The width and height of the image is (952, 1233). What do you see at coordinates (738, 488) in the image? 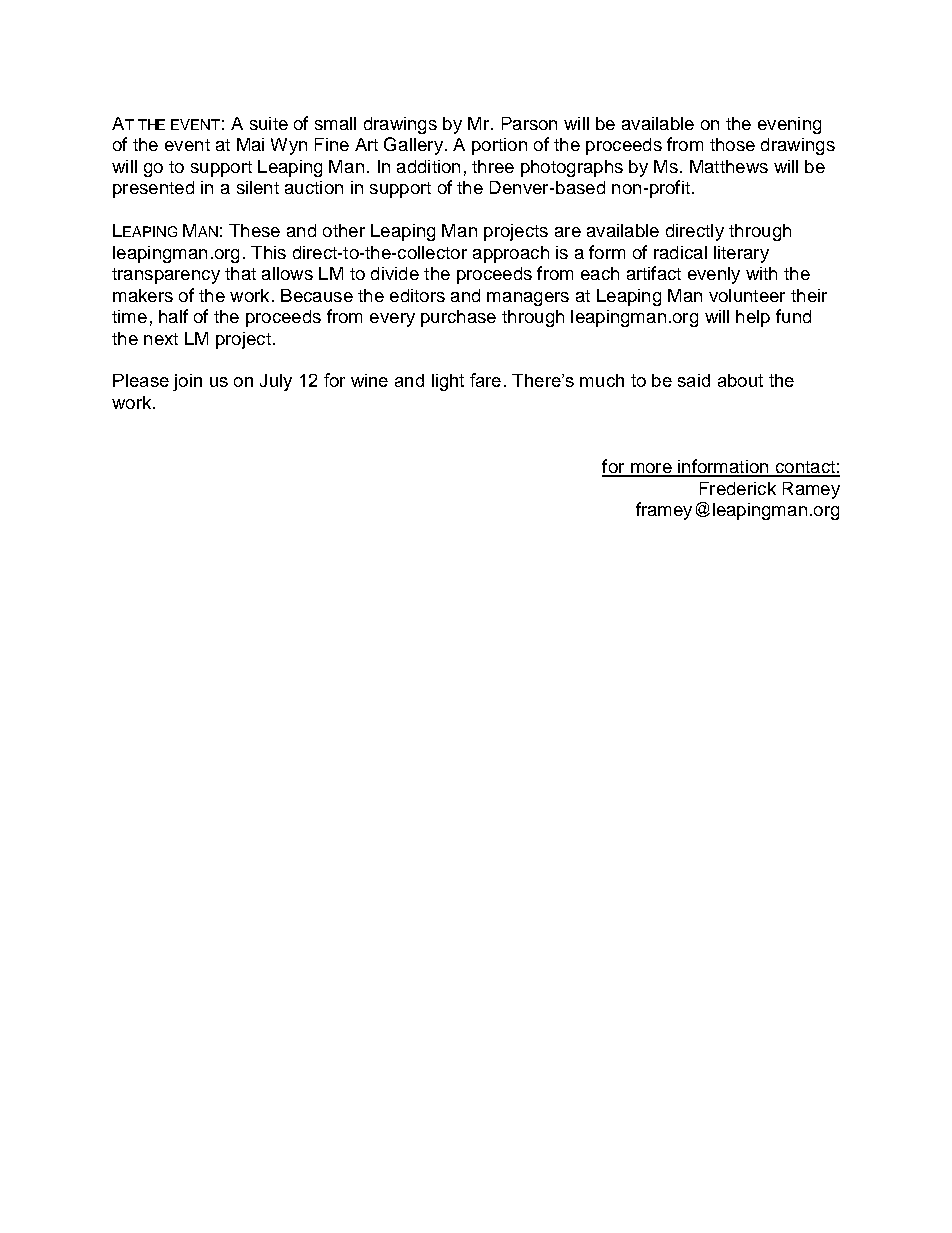
I see `Frederick` at bounding box center [738, 488].
